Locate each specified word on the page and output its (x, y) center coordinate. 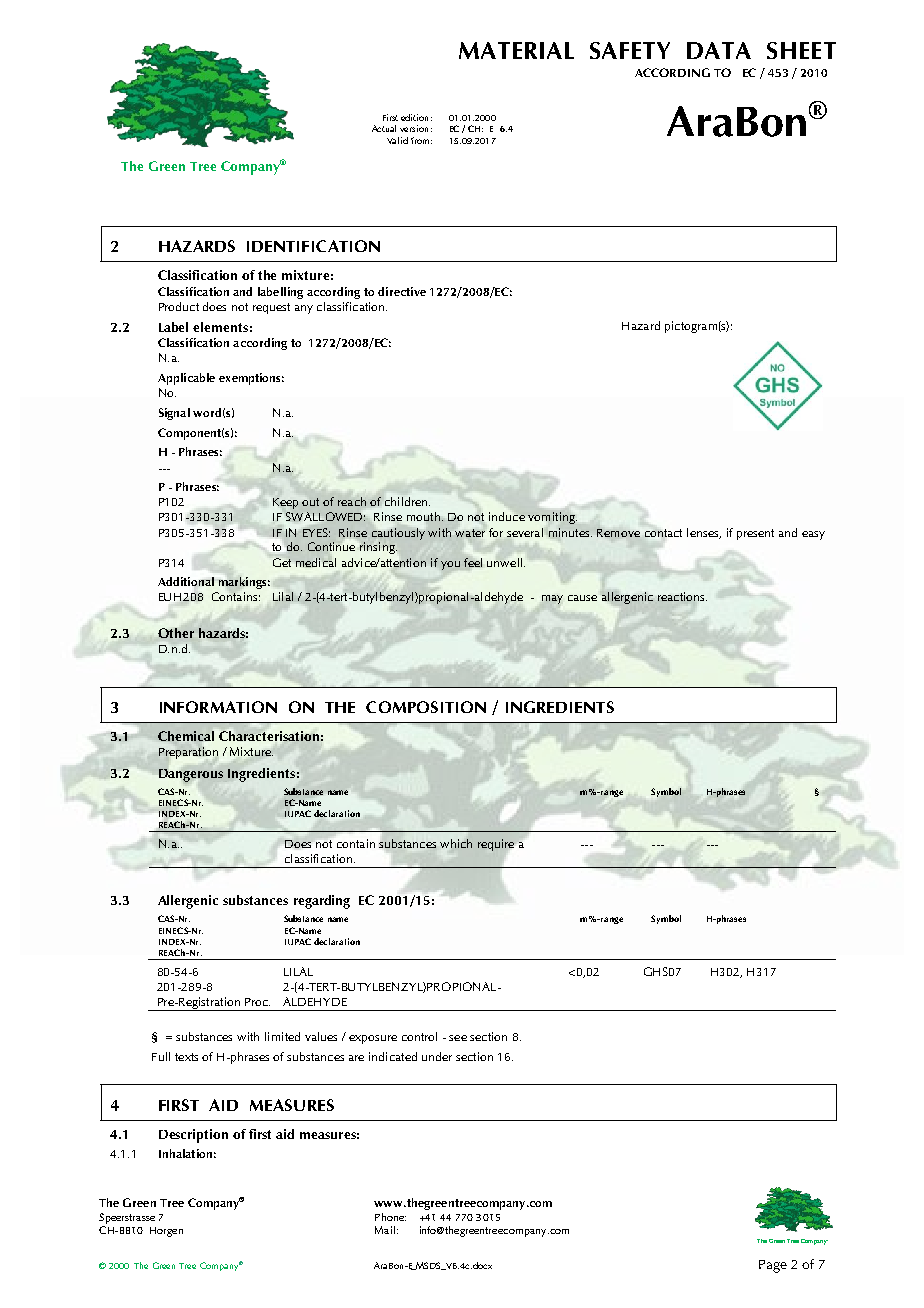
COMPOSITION (426, 707)
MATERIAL (516, 50)
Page (773, 1266)
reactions (682, 596)
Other (176, 633)
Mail (385, 1230)
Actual (384, 128)
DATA (719, 50)
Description (193, 1136)
